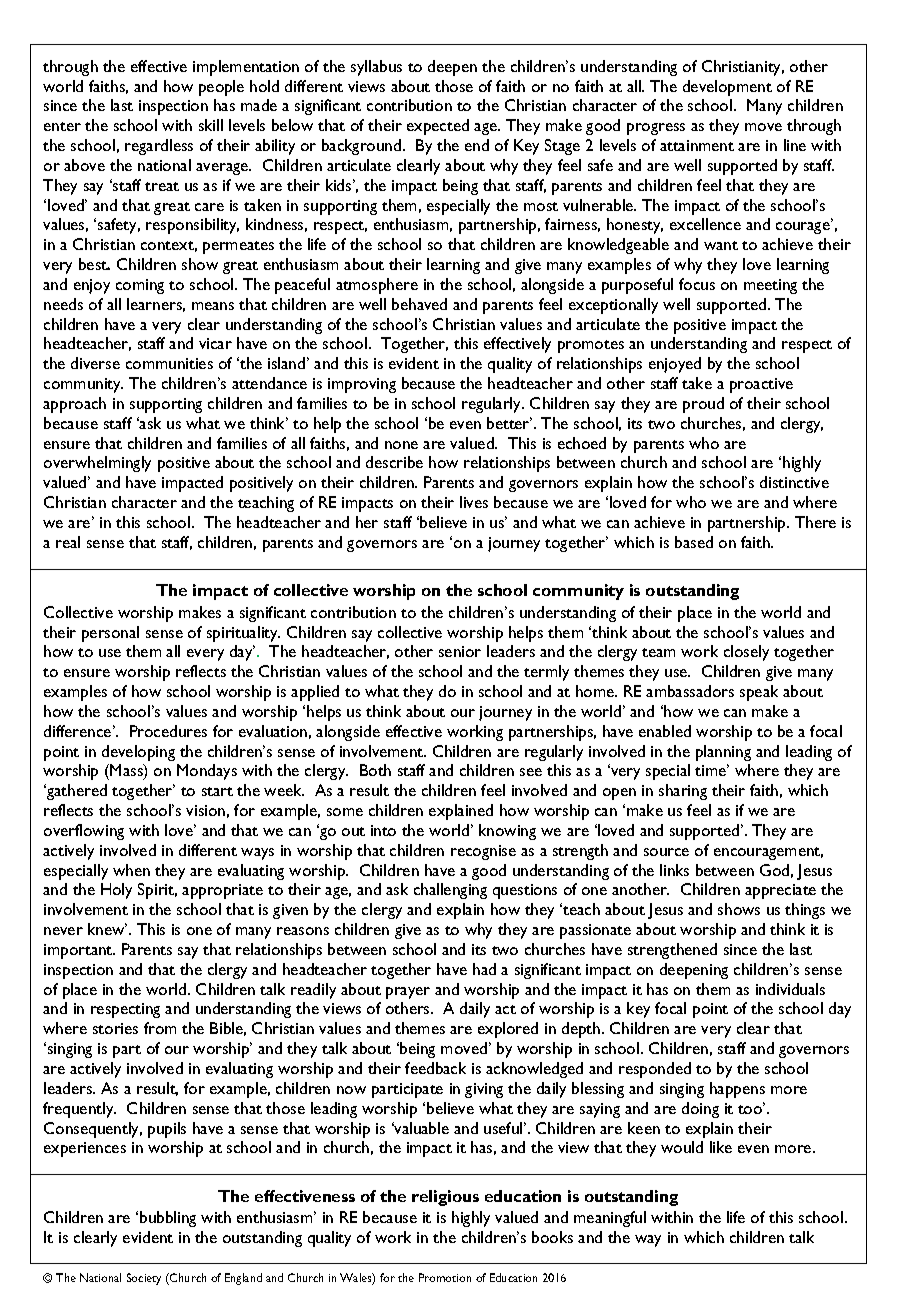  Describe the element at coordinates (727, 88) in the page. I see `development` at that location.
